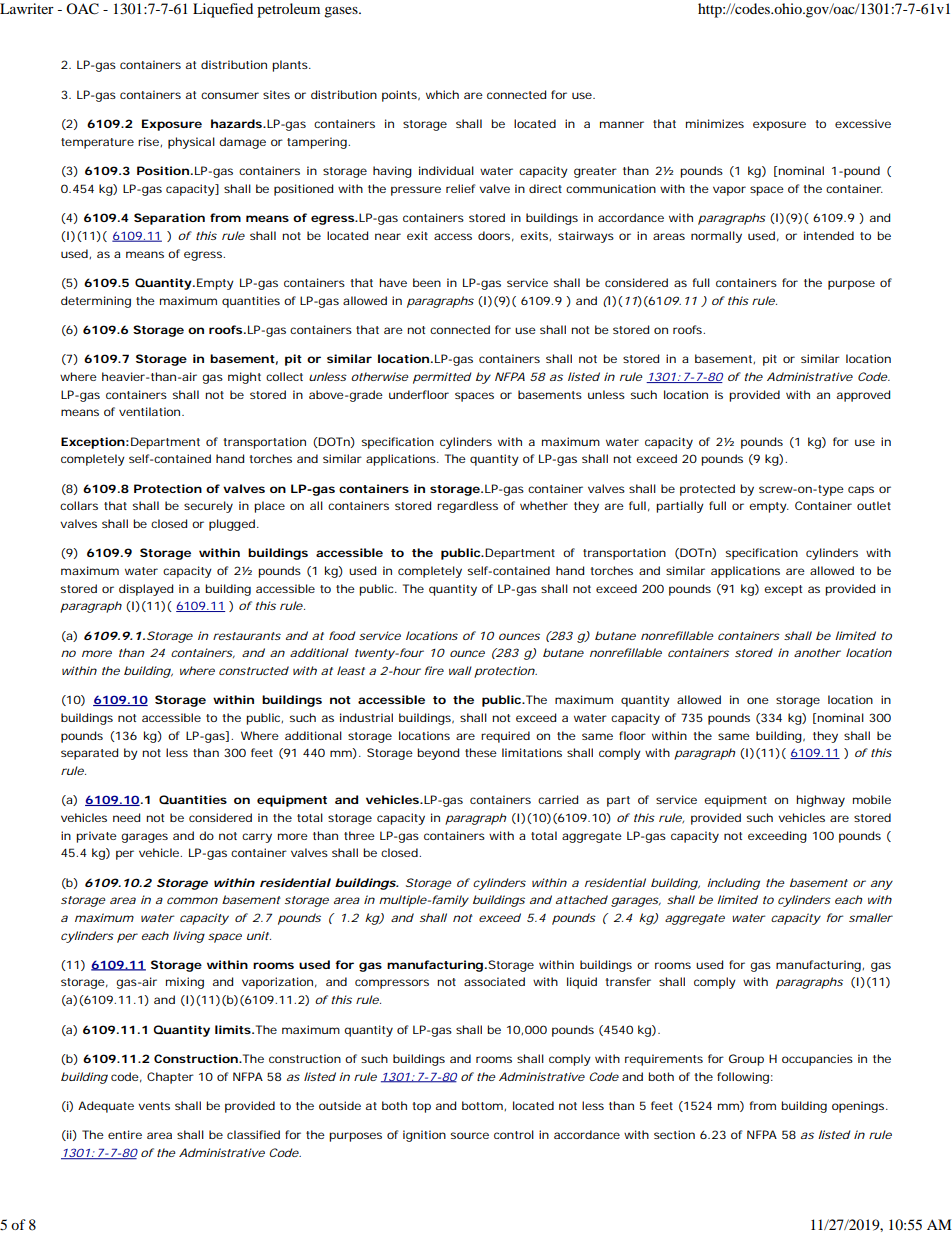 The height and width of the image is (1233, 952). What do you see at coordinates (829, 235) in the image?
I see `intended` at bounding box center [829, 235].
